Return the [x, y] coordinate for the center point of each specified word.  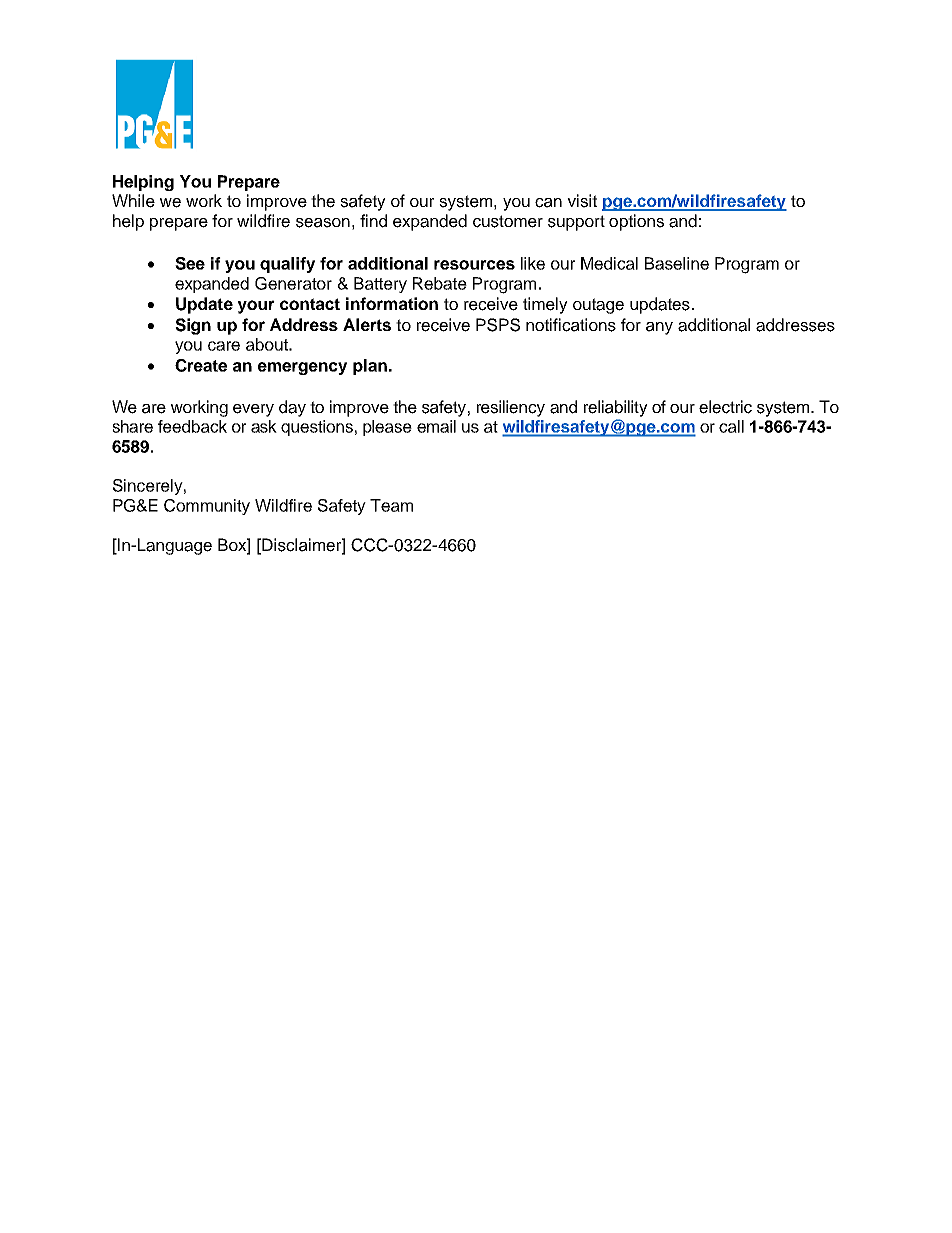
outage [598, 306]
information [392, 303]
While [133, 201]
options [636, 222]
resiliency [511, 408]
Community [207, 507]
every [253, 410]
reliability [616, 408]
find [373, 221]
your [256, 307]
